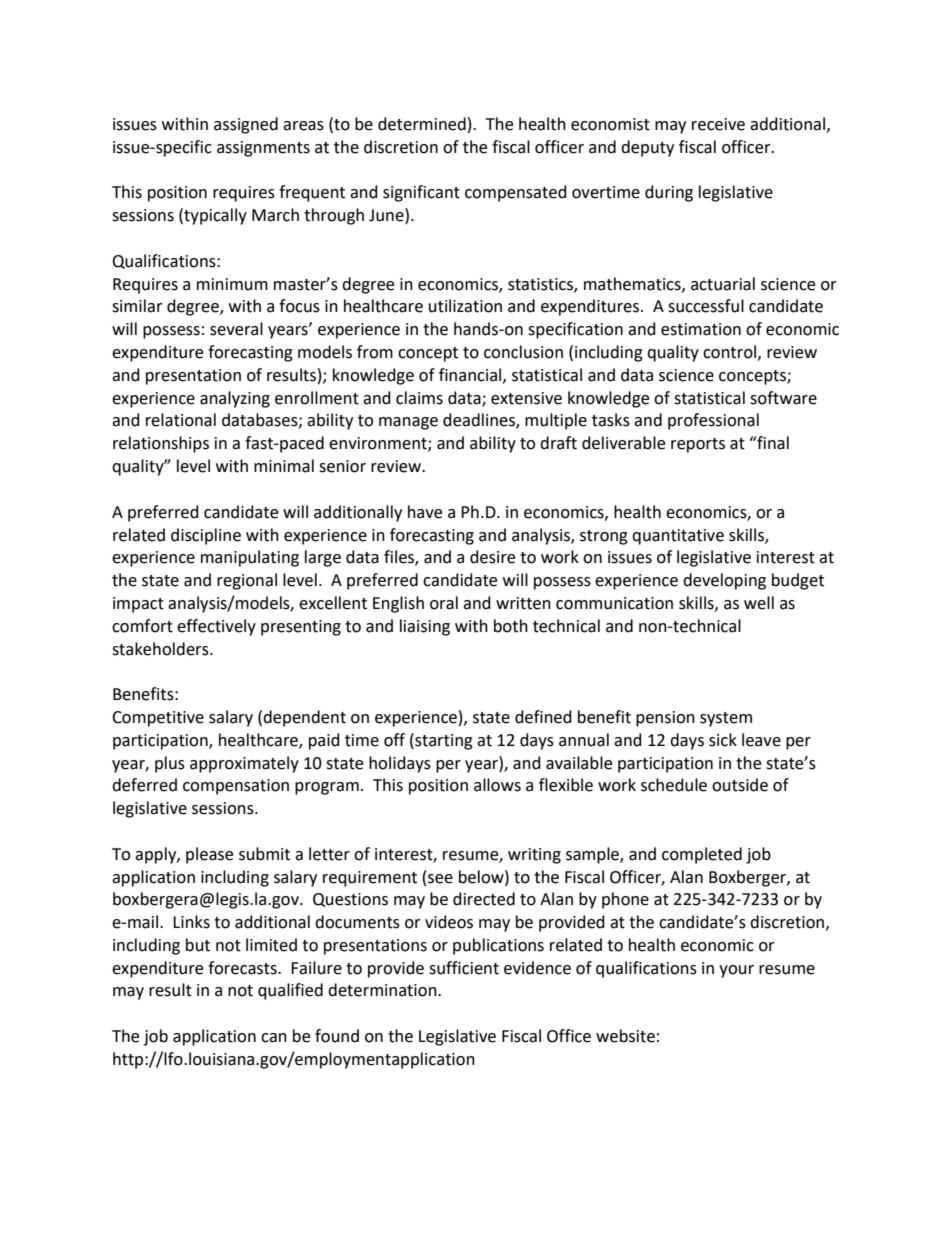 This screenshot has width=952, height=1233. What do you see at coordinates (724, 581) in the screenshot?
I see `developing` at bounding box center [724, 581].
